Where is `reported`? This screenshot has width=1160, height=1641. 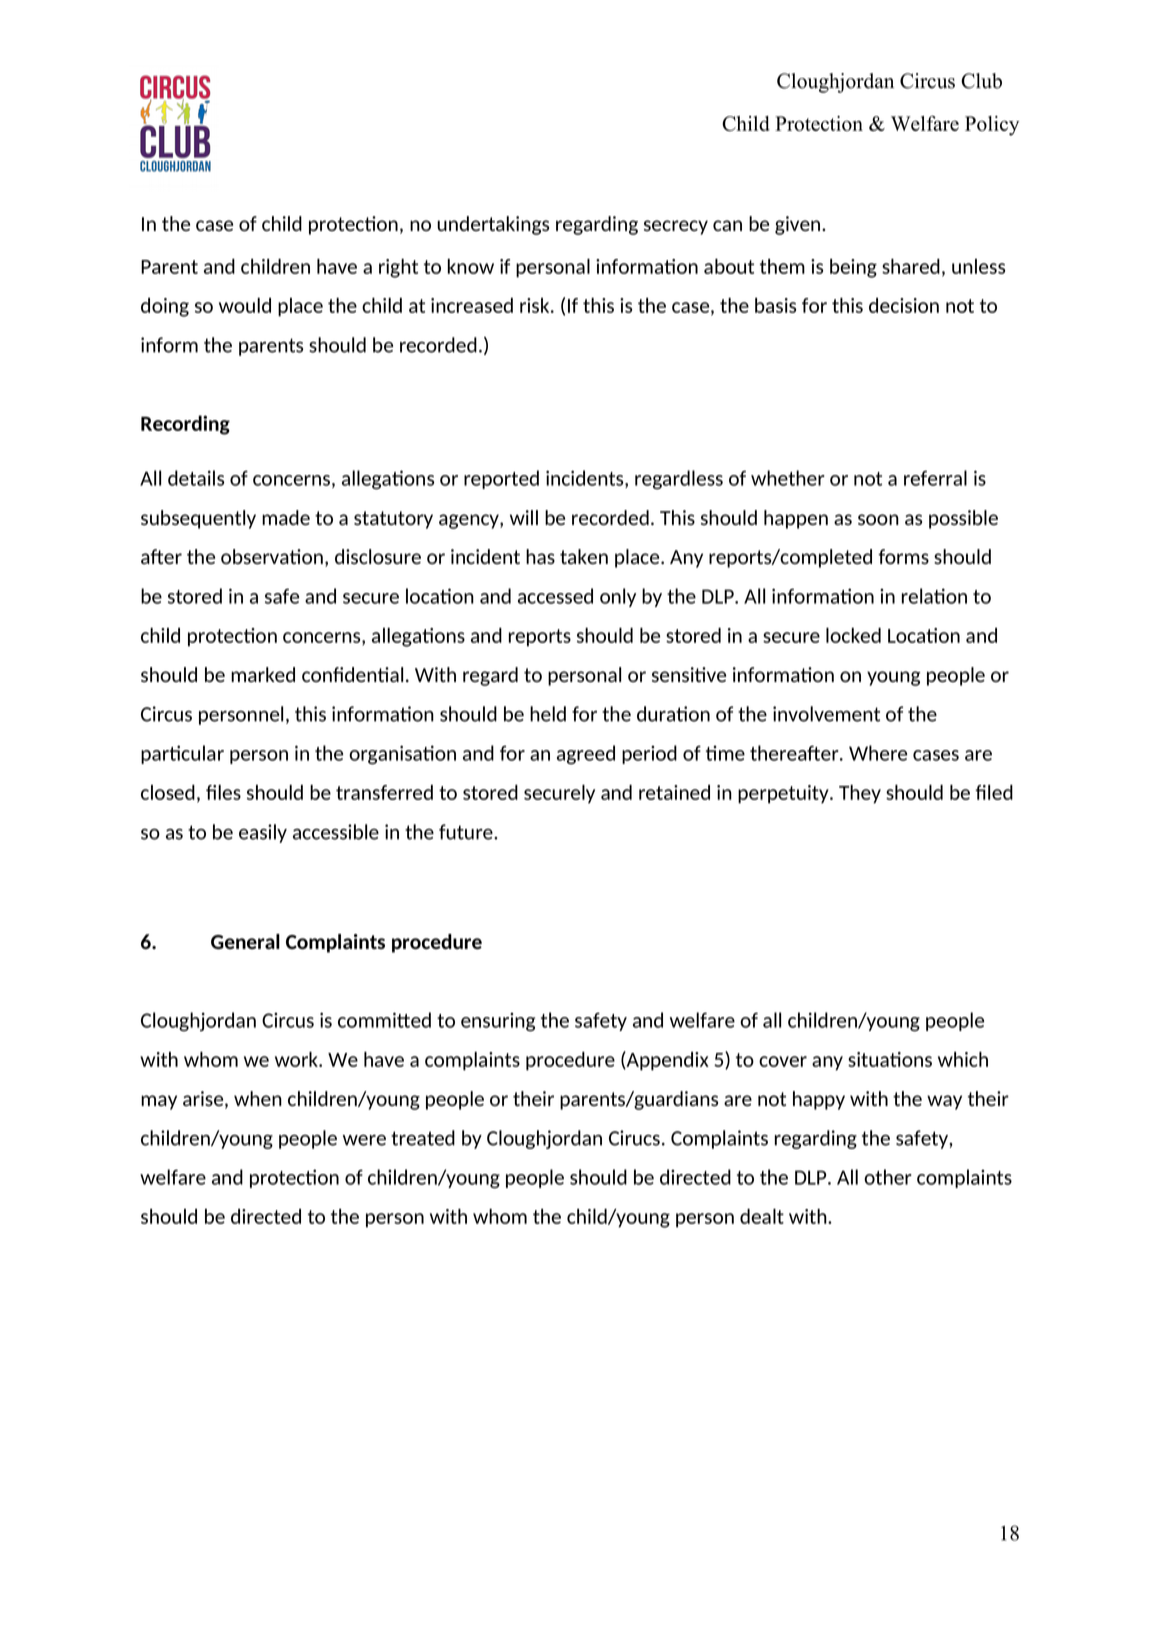 reported is located at coordinates (501, 479).
